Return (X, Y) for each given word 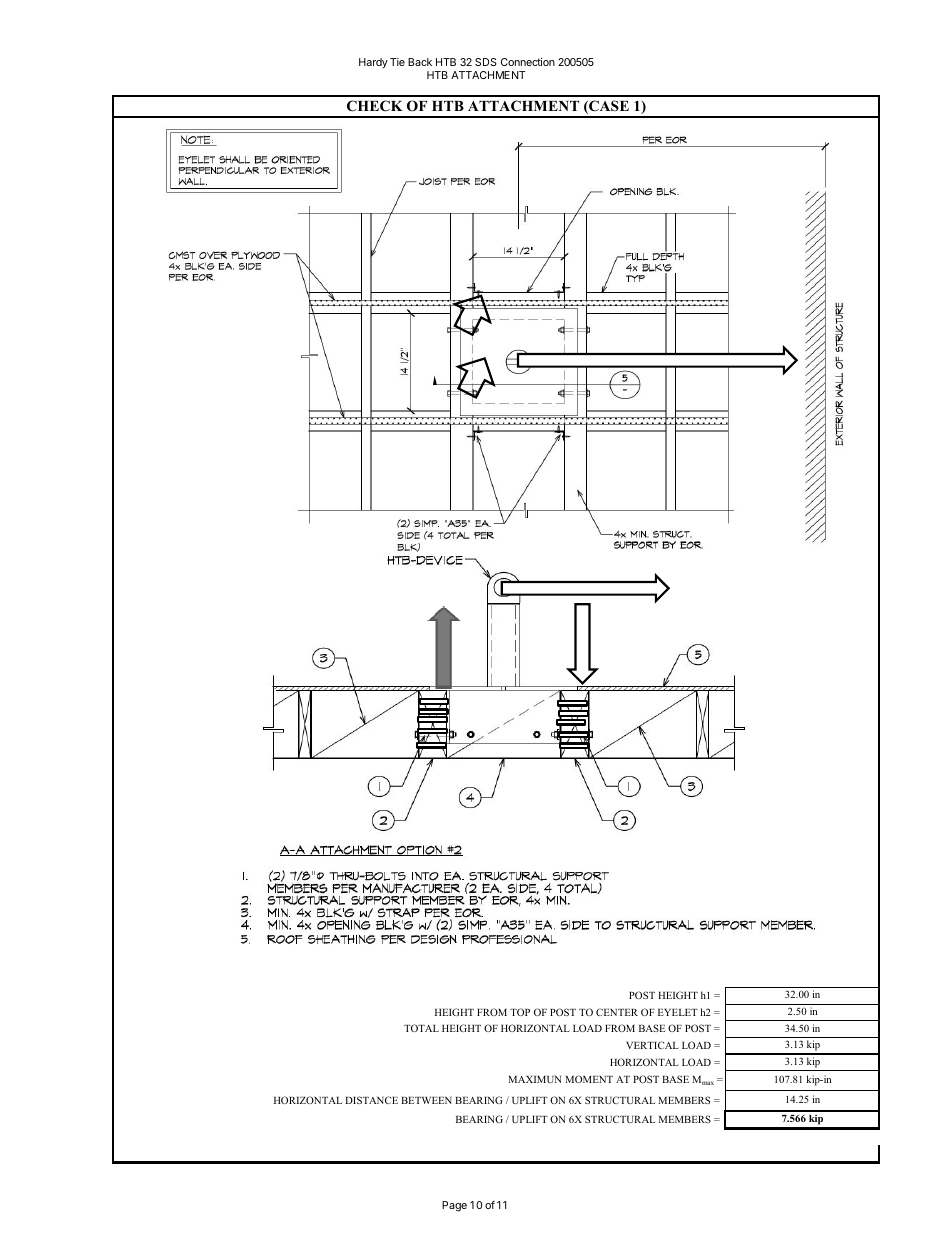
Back (420, 62)
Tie (397, 62)
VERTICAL (652, 1045)
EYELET (678, 1012)
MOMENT (589, 1079)
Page (454, 1206)
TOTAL (421, 1028)
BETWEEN (426, 1100)
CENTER (617, 1012)
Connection (528, 62)
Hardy (373, 63)
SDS (486, 62)
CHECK (375, 106)
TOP (520, 1012)
